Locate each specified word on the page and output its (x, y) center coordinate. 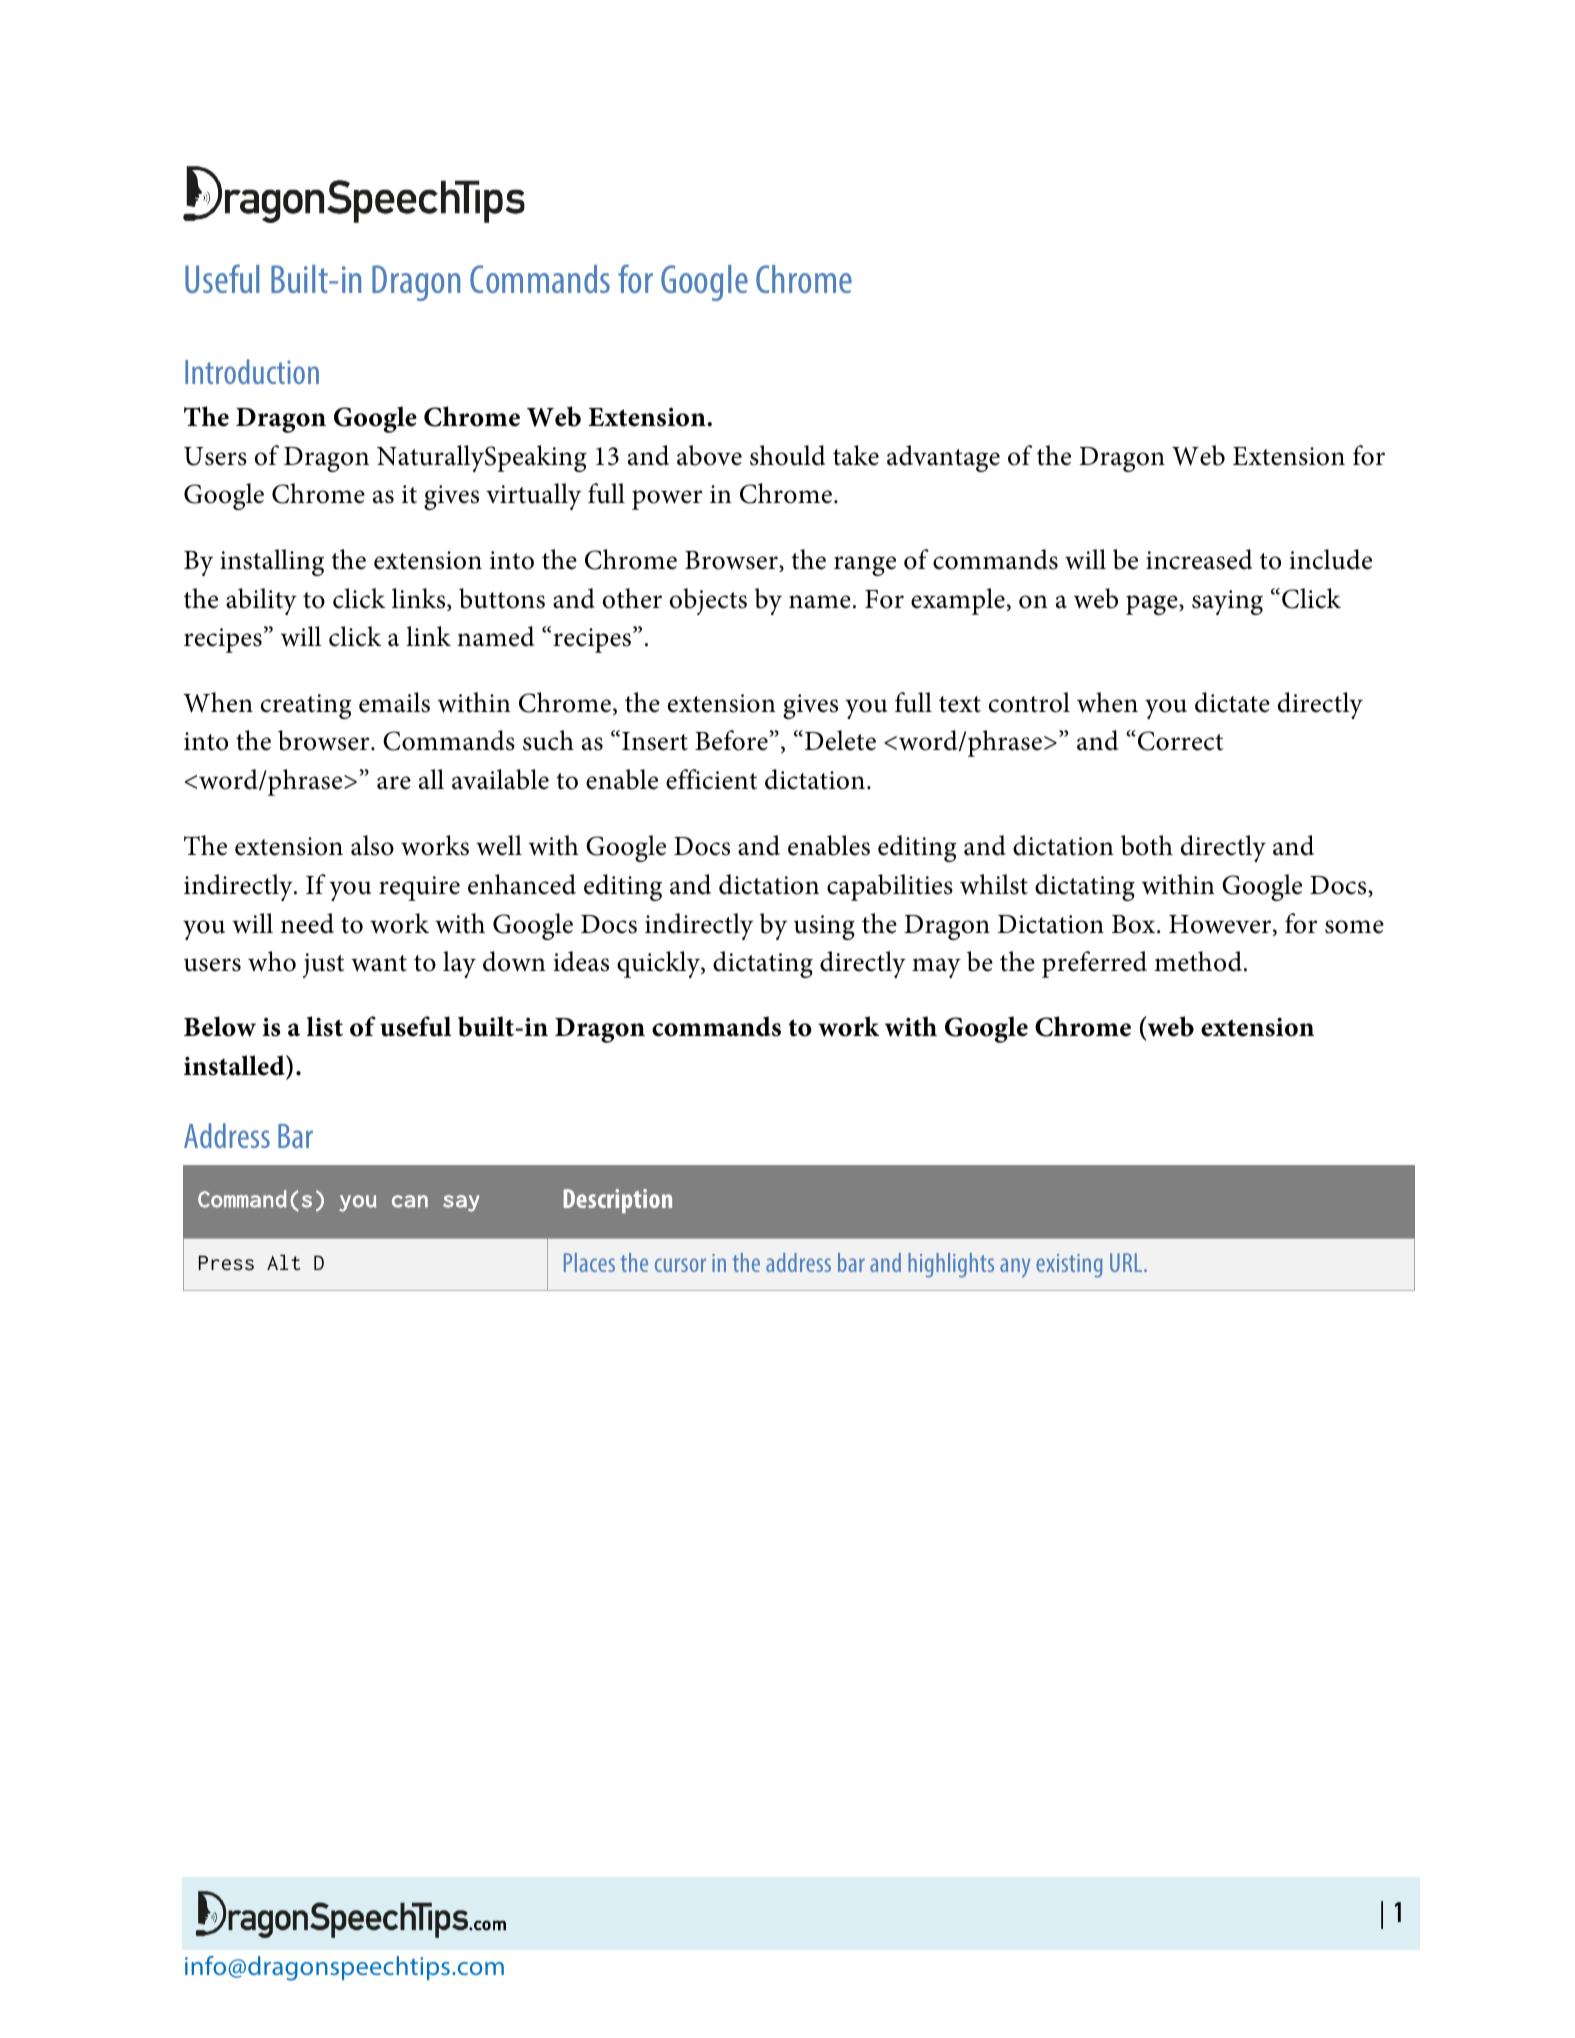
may (936, 968)
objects (708, 601)
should (787, 455)
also (372, 845)
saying (1227, 602)
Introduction (252, 371)
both (1147, 845)
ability (261, 601)
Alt (283, 1262)
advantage (943, 458)
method (1198, 961)
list (324, 1026)
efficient (711, 779)
